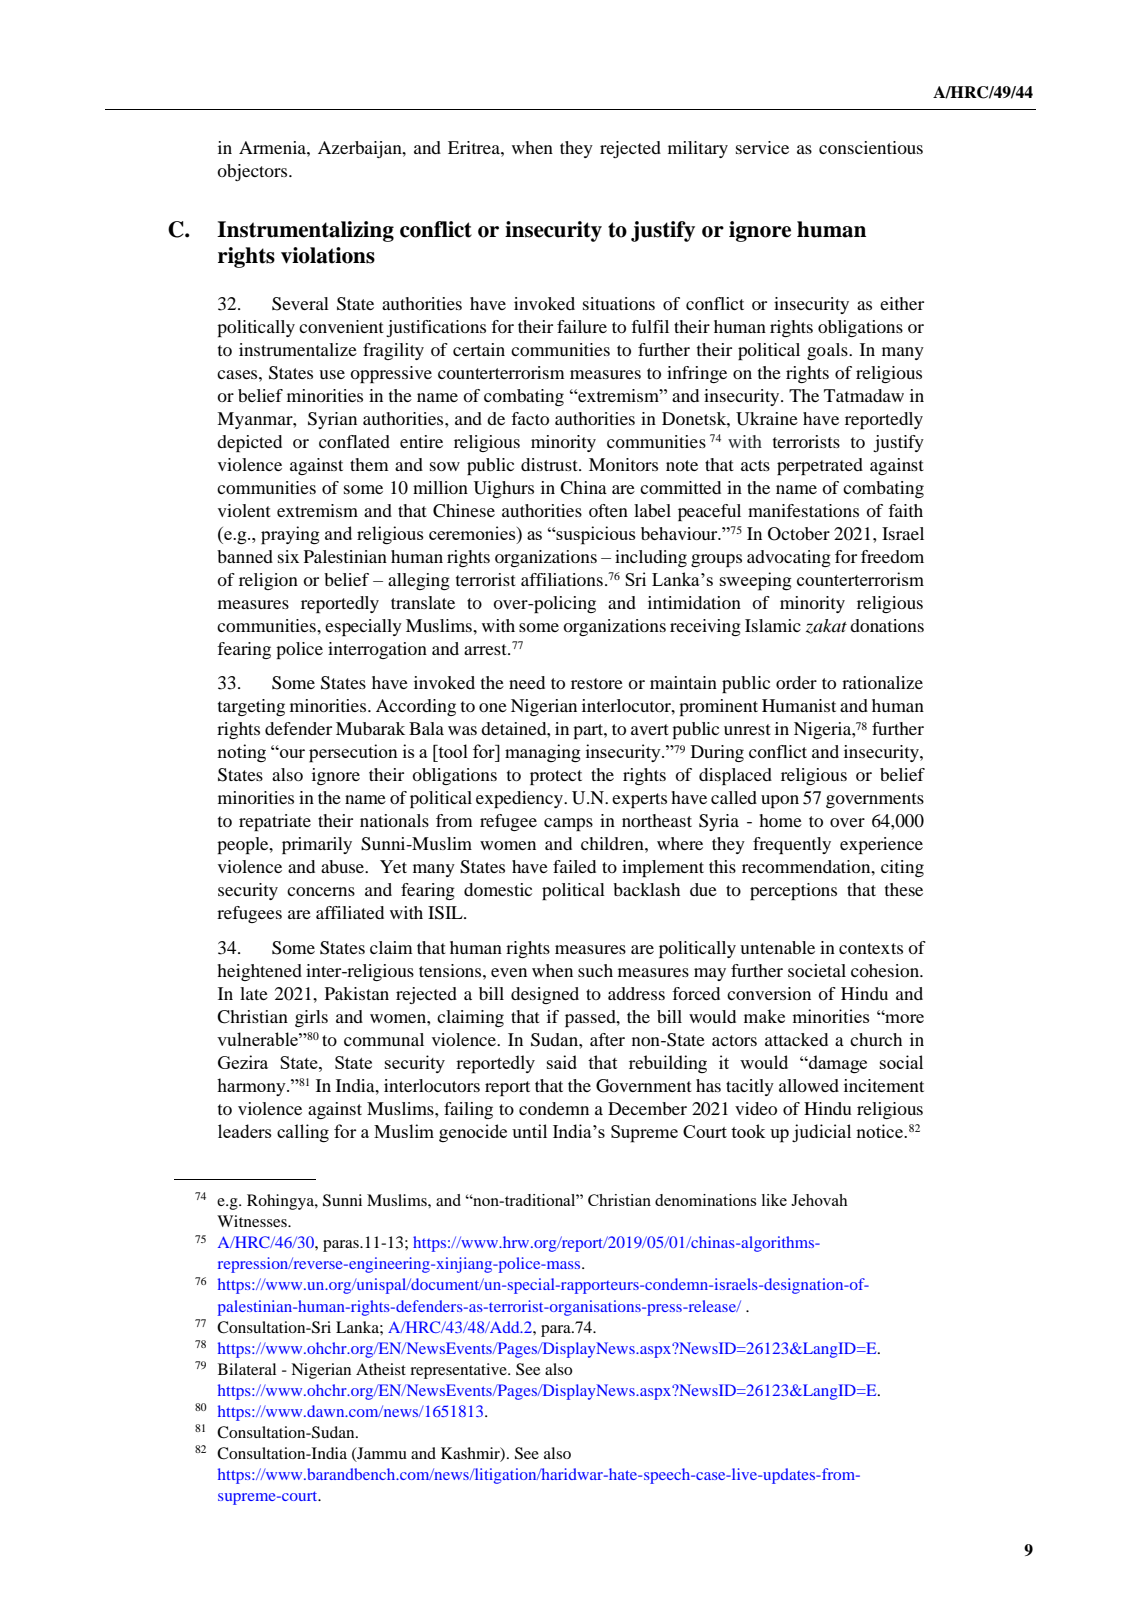 The height and width of the page is (1614, 1141). Describe the element at coordinates (871, 147) in the page. I see `conscientious` at that location.
